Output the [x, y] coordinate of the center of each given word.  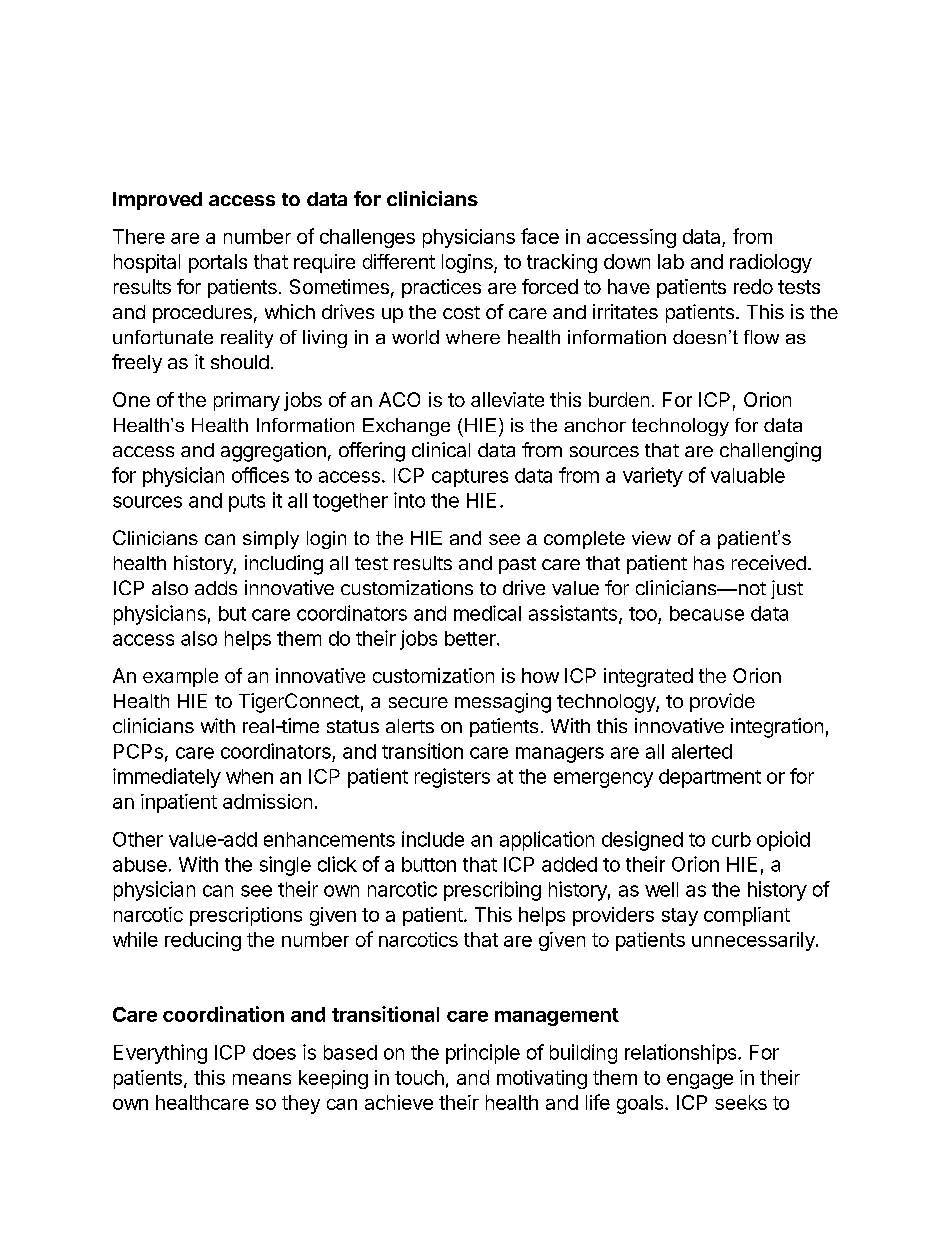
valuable [748, 475]
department [710, 778]
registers [452, 778]
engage [700, 1081]
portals [218, 263]
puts [247, 503]
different [399, 261]
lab [671, 261]
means [262, 1079]
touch [419, 1077]
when [249, 776]
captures [470, 478]
